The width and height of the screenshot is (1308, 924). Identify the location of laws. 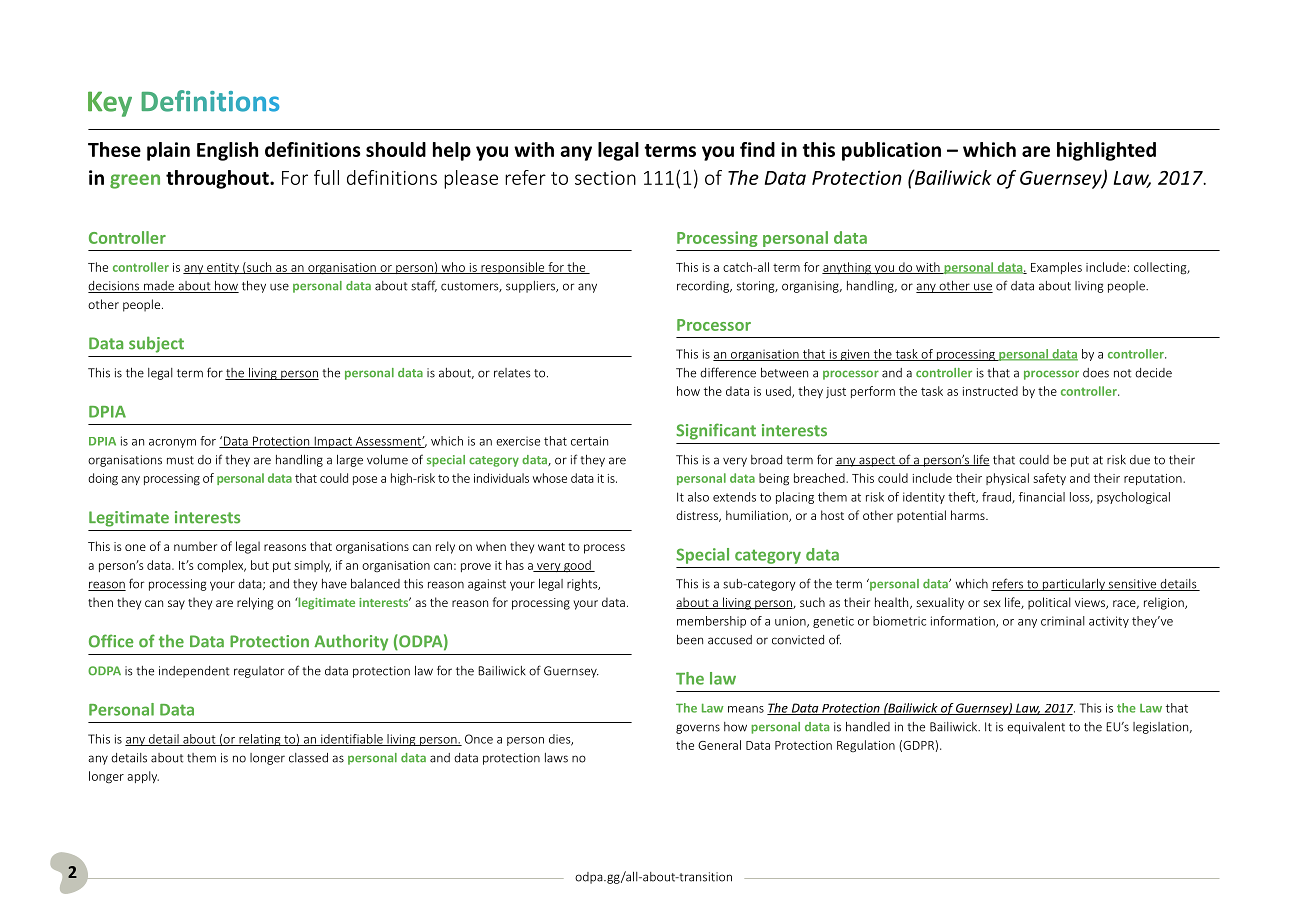
(556, 758).
